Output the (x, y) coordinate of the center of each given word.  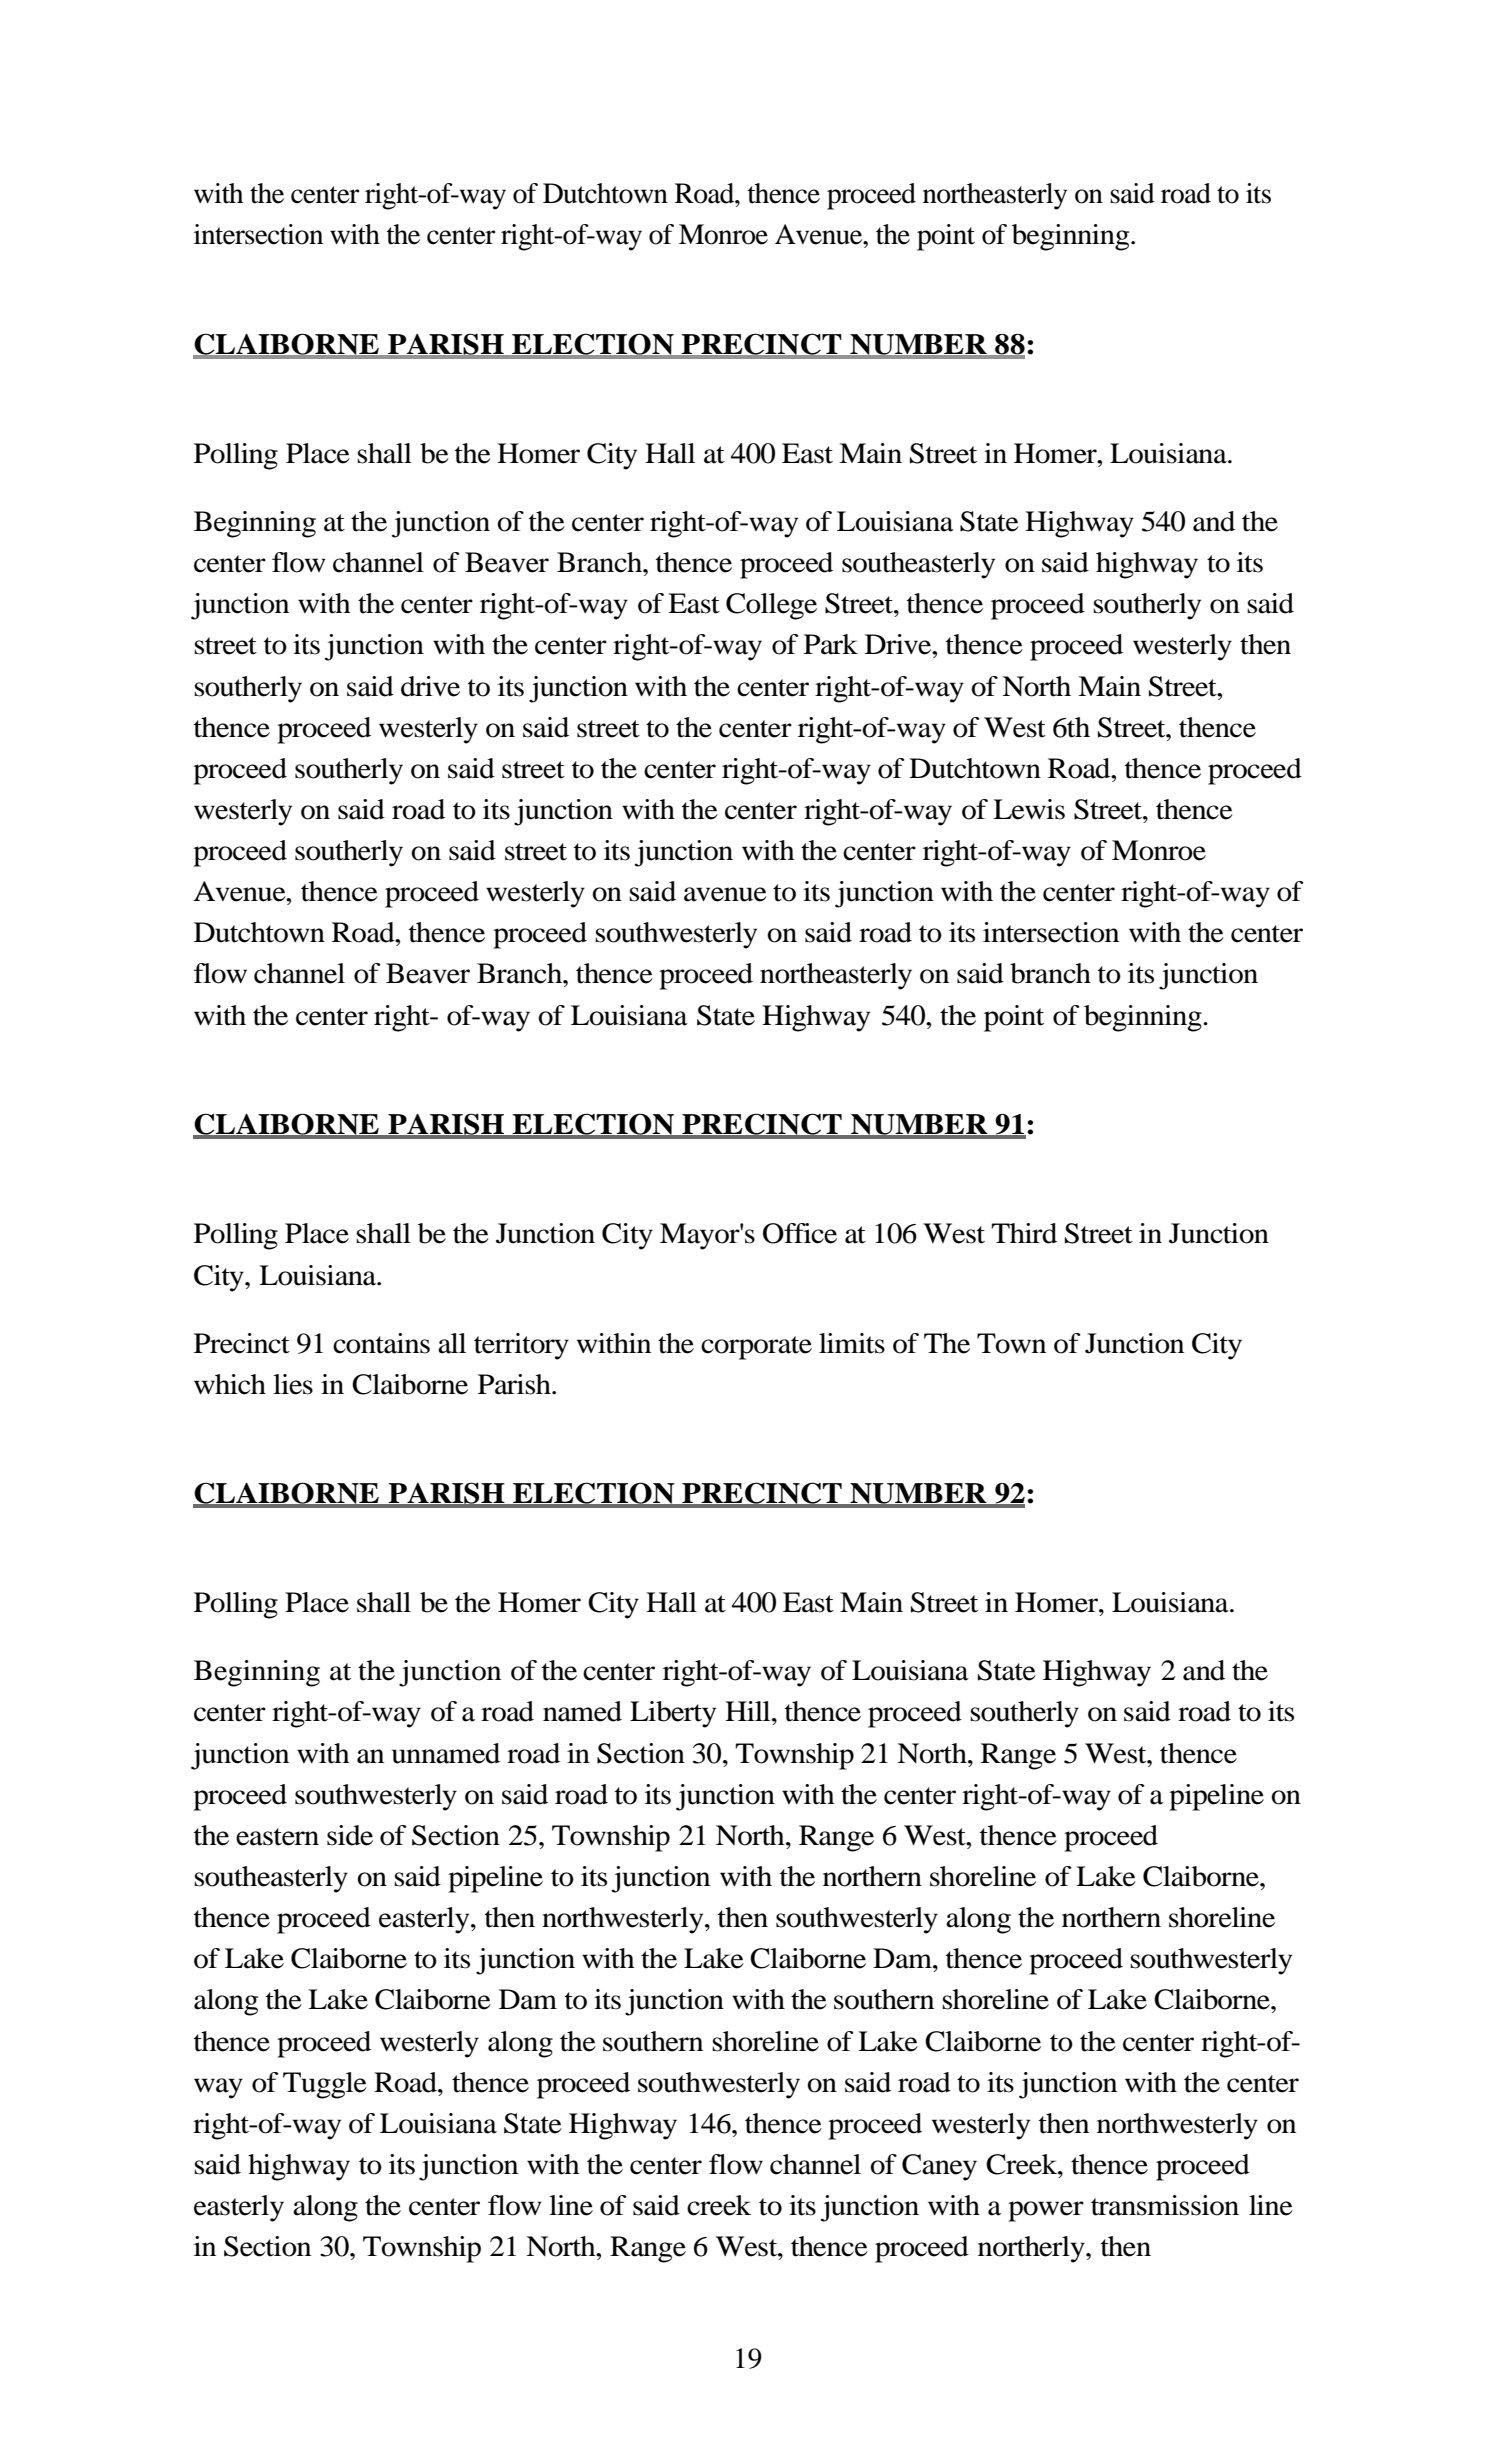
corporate (756, 1348)
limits (852, 1343)
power (1046, 2211)
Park (831, 644)
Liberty (673, 1714)
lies (293, 1384)
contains (381, 1343)
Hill (749, 1711)
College (771, 606)
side (350, 1835)
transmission (1165, 2205)
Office (800, 1233)
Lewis (1029, 809)
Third (1024, 1233)
